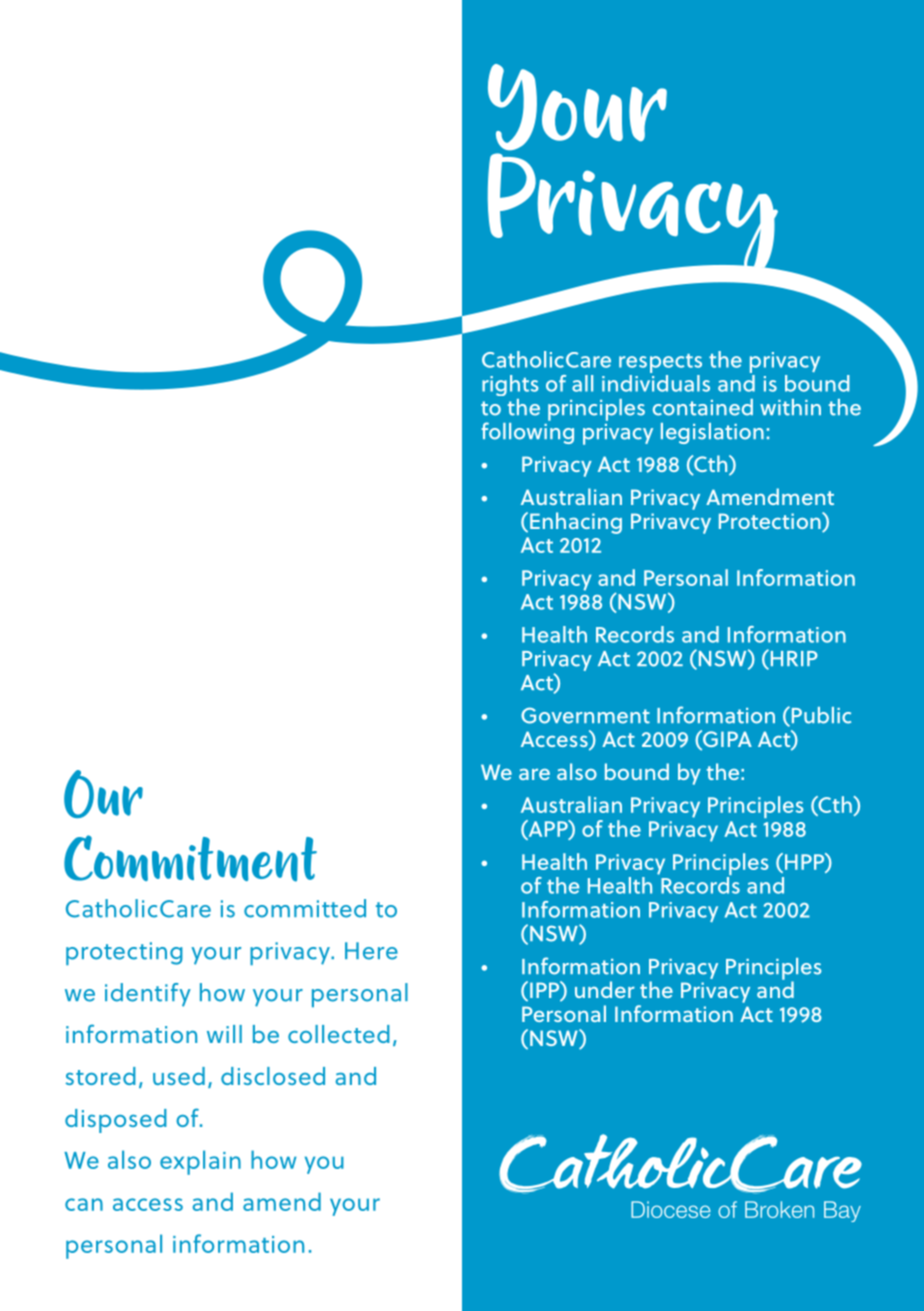 This document has height=1311, width=924. I want to click on Government, so click(585, 715).
